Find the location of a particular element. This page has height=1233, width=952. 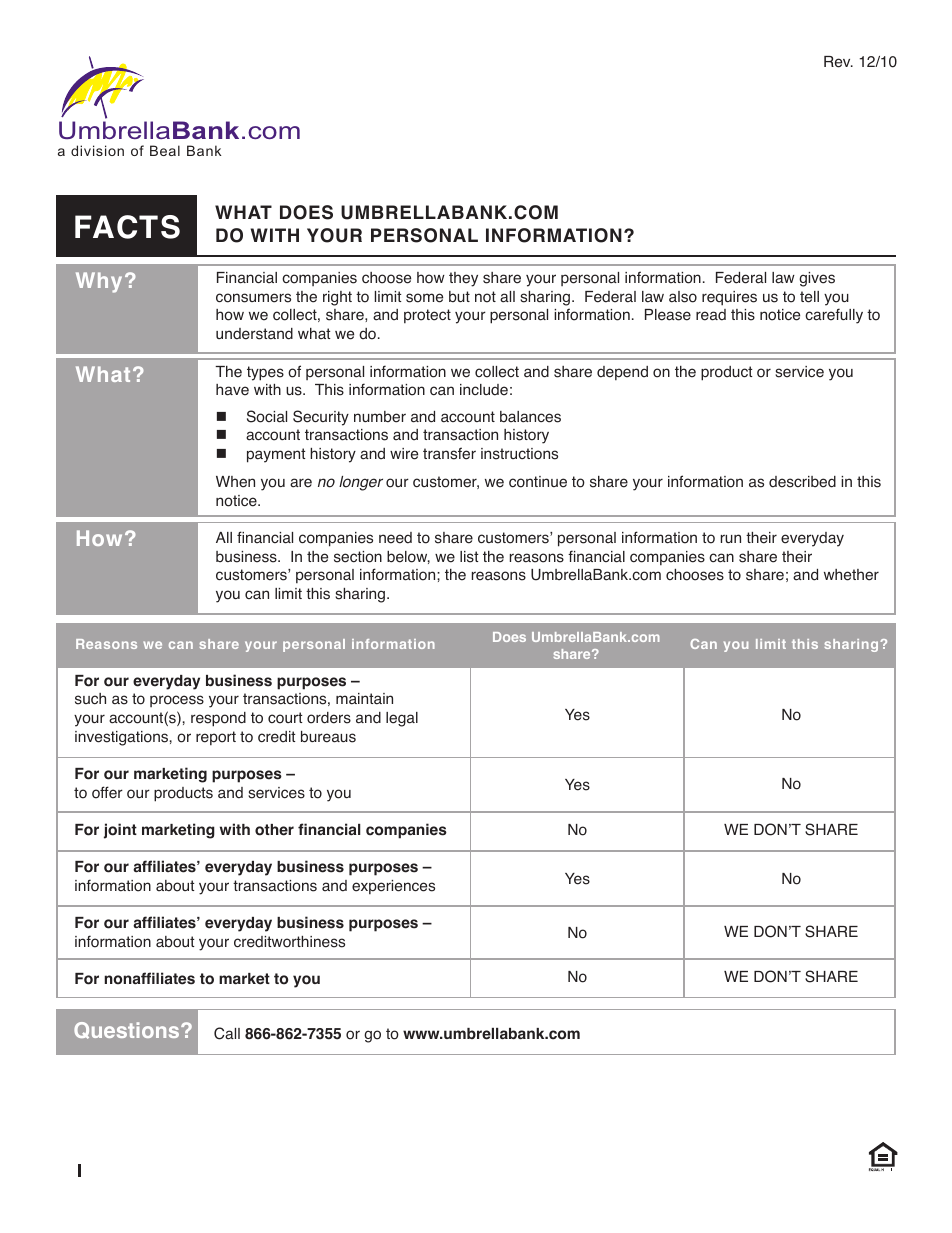

transfer is located at coordinates (449, 453).
